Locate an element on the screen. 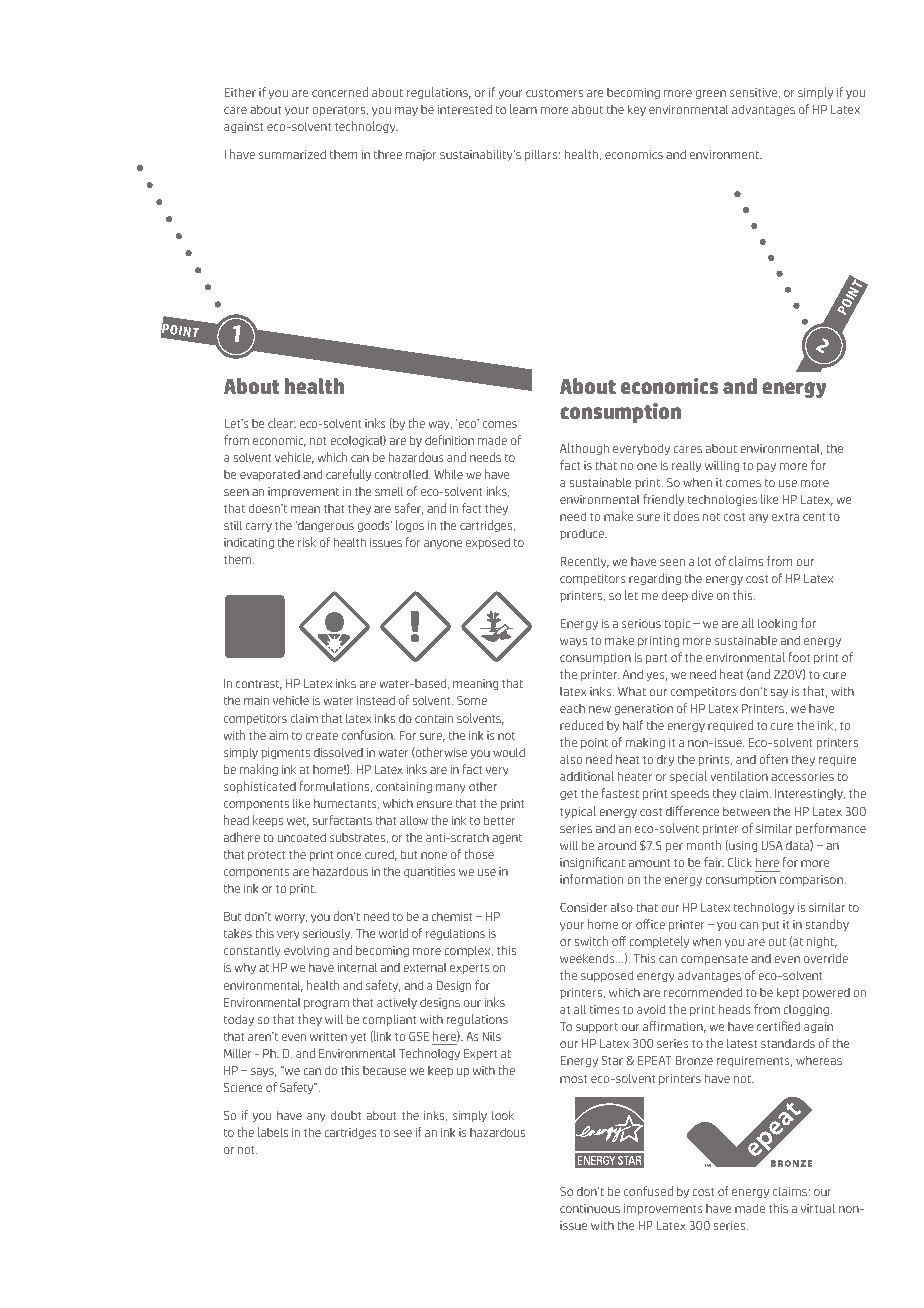 The height and width of the screenshot is (1308, 924). sensitive is located at coordinates (755, 93).
